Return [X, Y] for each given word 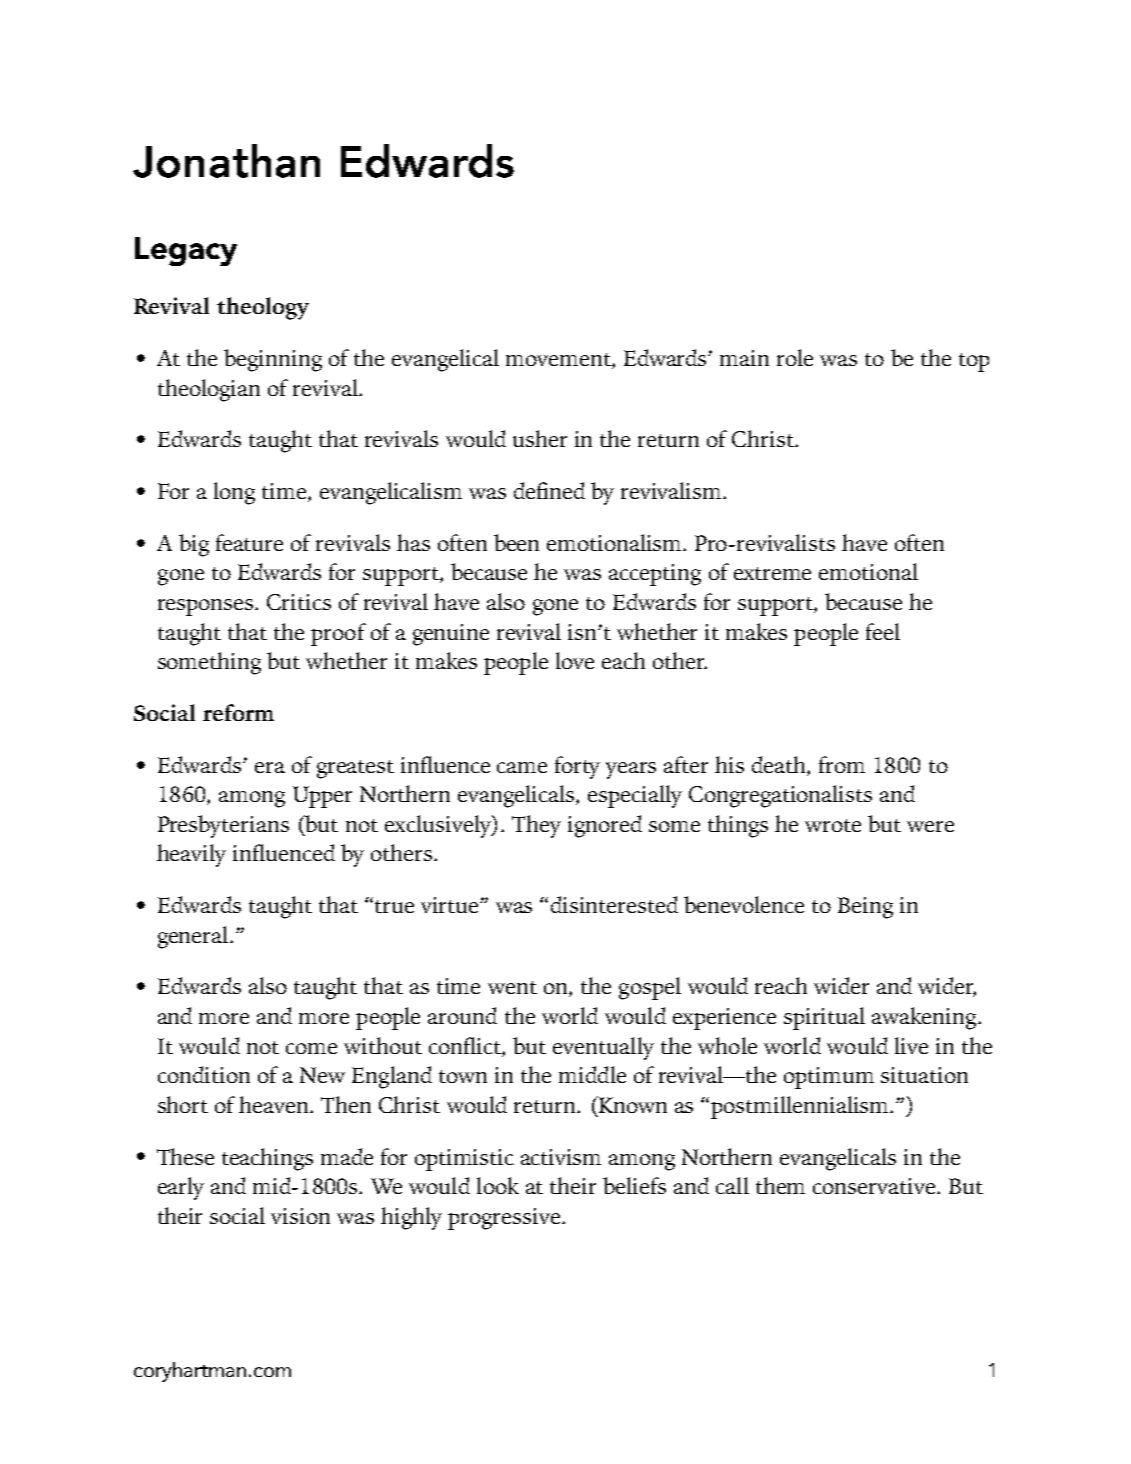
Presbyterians [223, 826]
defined [549, 490]
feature [249, 542]
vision [300, 1216]
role [795, 357]
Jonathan [226, 161]
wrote [833, 825]
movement [559, 361]
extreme [772, 573]
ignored [605, 826]
